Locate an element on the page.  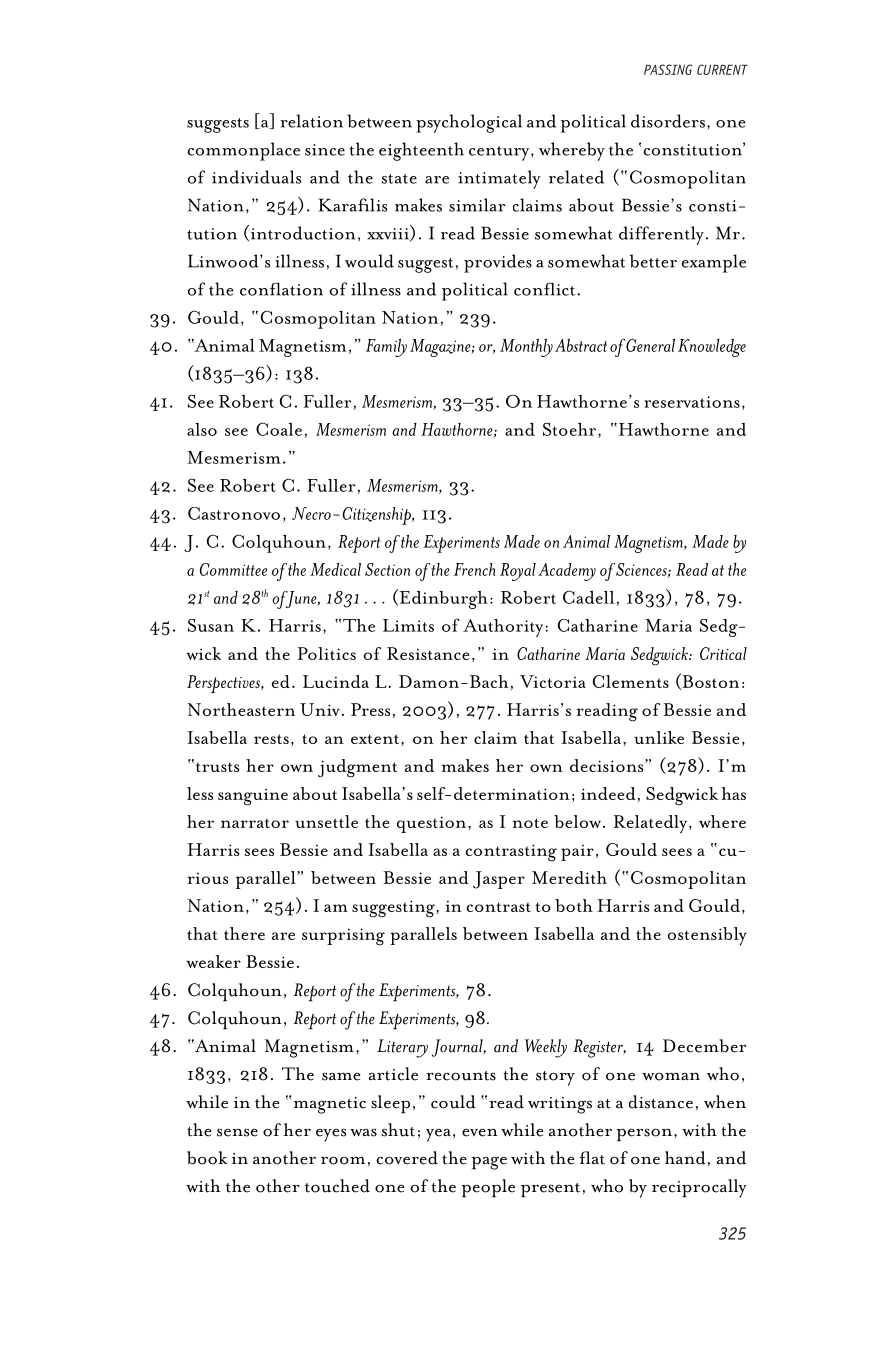
disorders is located at coordinates (668, 121).
